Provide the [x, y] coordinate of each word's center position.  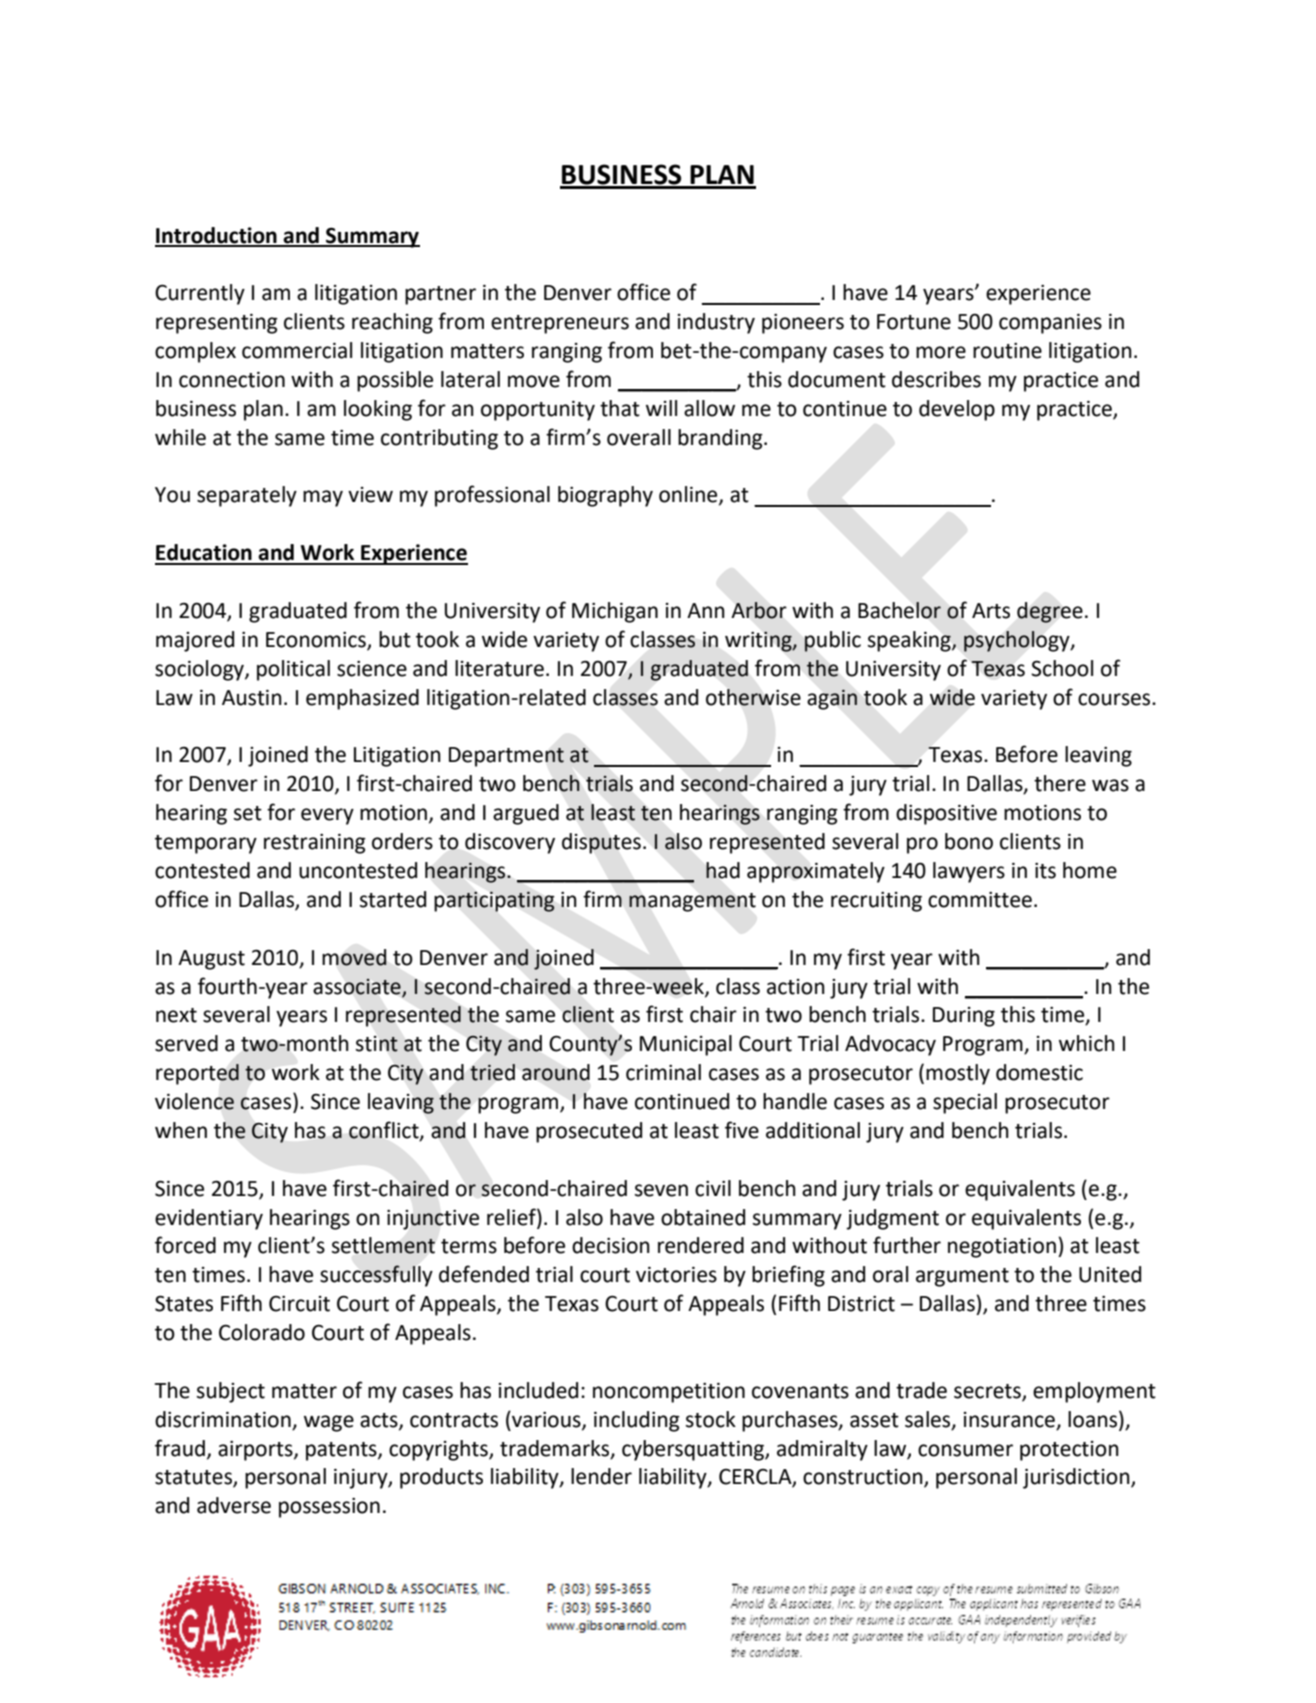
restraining [315, 844]
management [692, 902]
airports [256, 1451]
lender [601, 1476]
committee [980, 900]
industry [716, 323]
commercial [297, 350]
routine [1007, 351]
